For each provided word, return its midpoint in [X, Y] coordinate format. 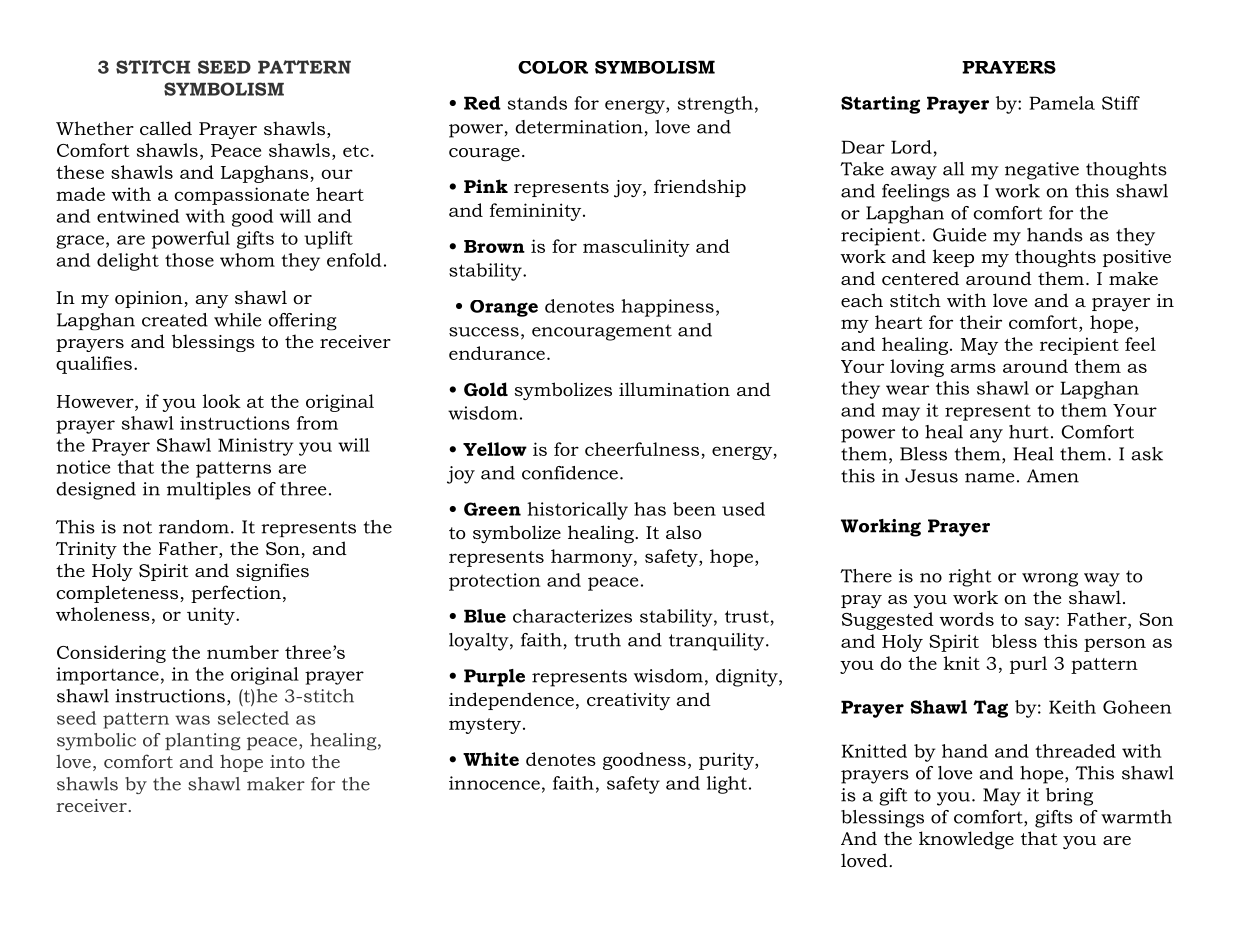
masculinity [636, 248]
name [990, 478]
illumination [674, 389]
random [194, 527]
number [243, 652]
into [287, 761]
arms [973, 368]
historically [577, 511]
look [222, 401]
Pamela [1062, 103]
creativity [628, 701]
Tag [990, 709]
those [189, 260]
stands [537, 103]
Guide [960, 235]
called [166, 128]
